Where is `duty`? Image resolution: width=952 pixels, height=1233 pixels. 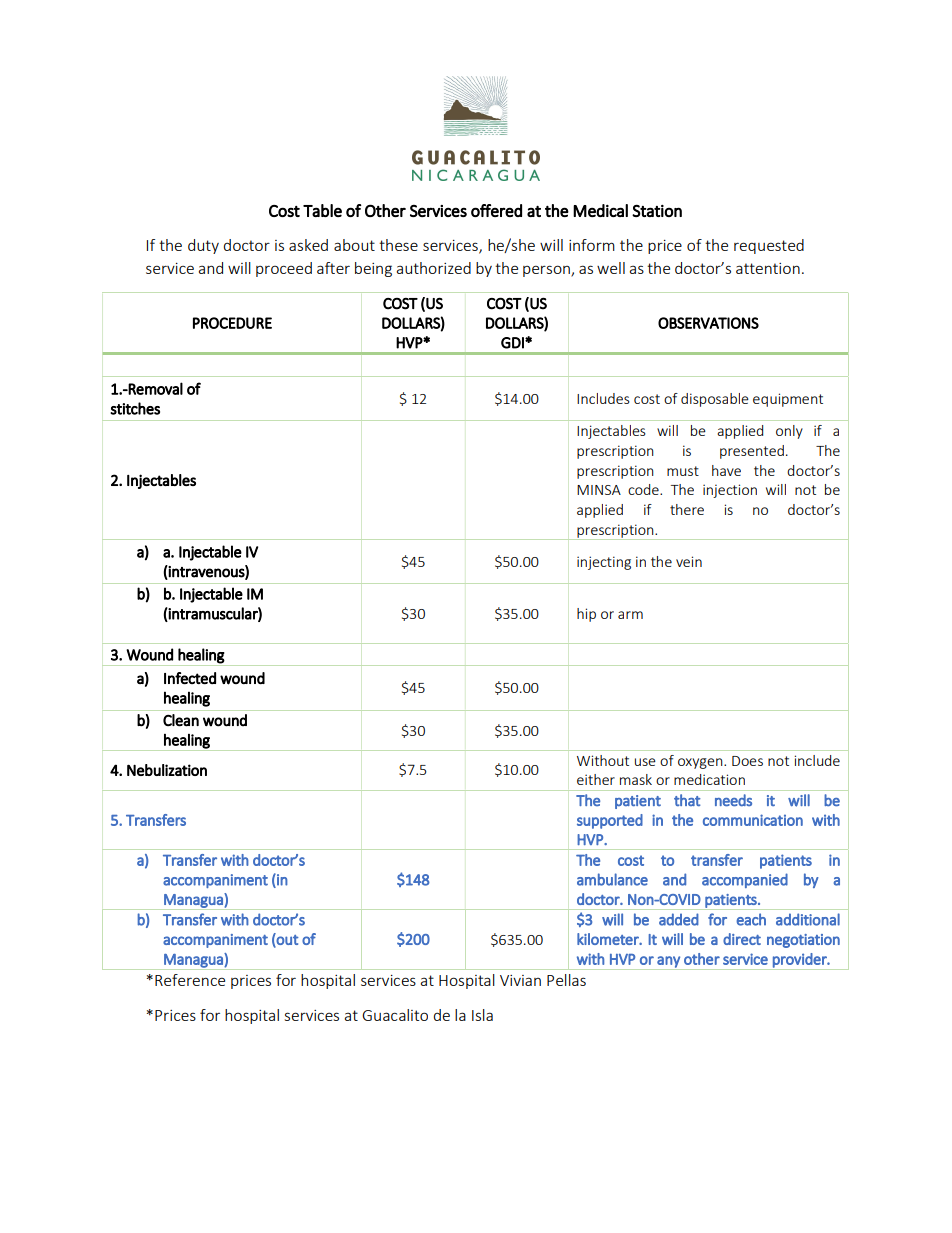
duty is located at coordinates (203, 246).
